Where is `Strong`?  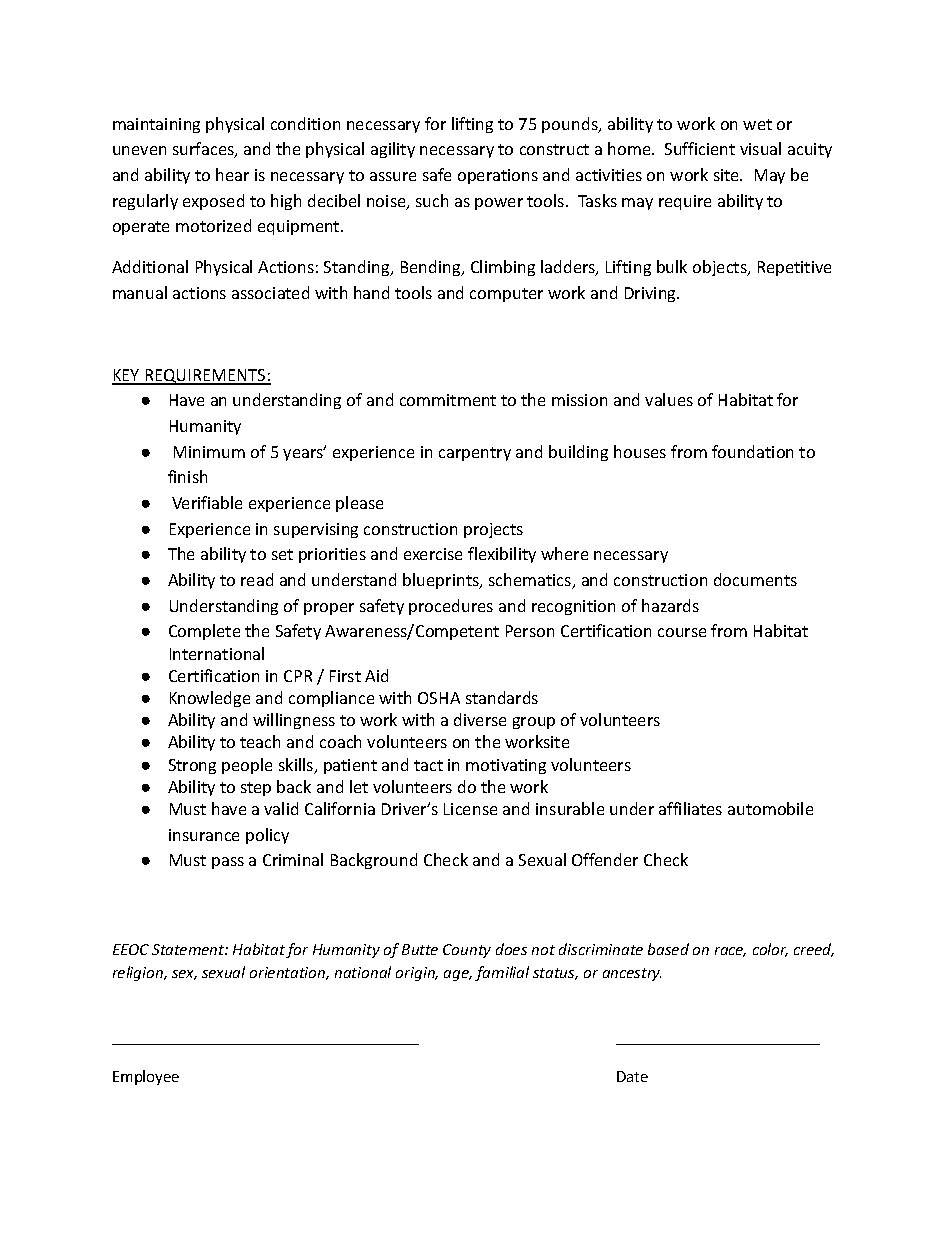 Strong is located at coordinates (192, 766).
